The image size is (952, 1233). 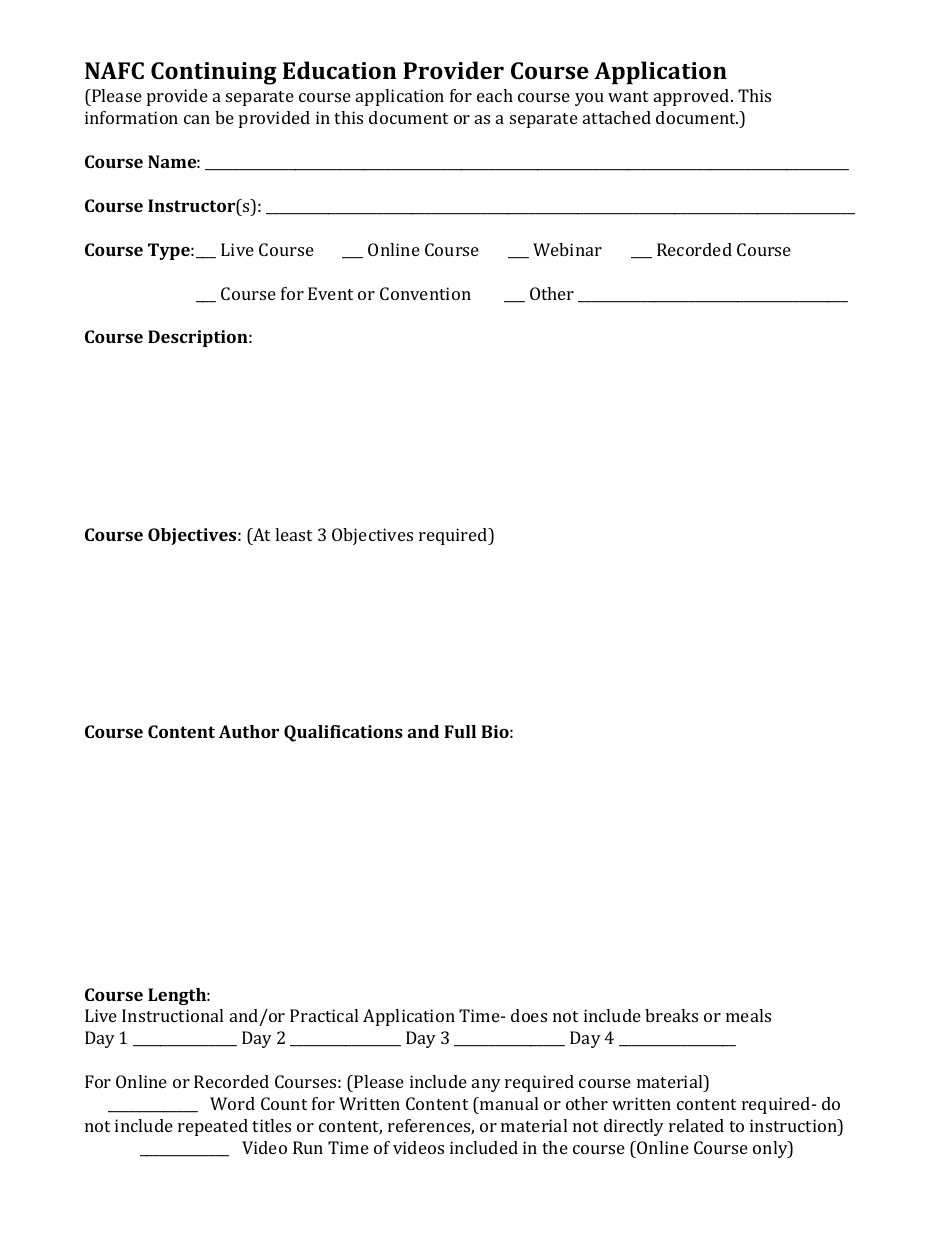 What do you see at coordinates (213, 1127) in the screenshot?
I see `repeated` at bounding box center [213, 1127].
